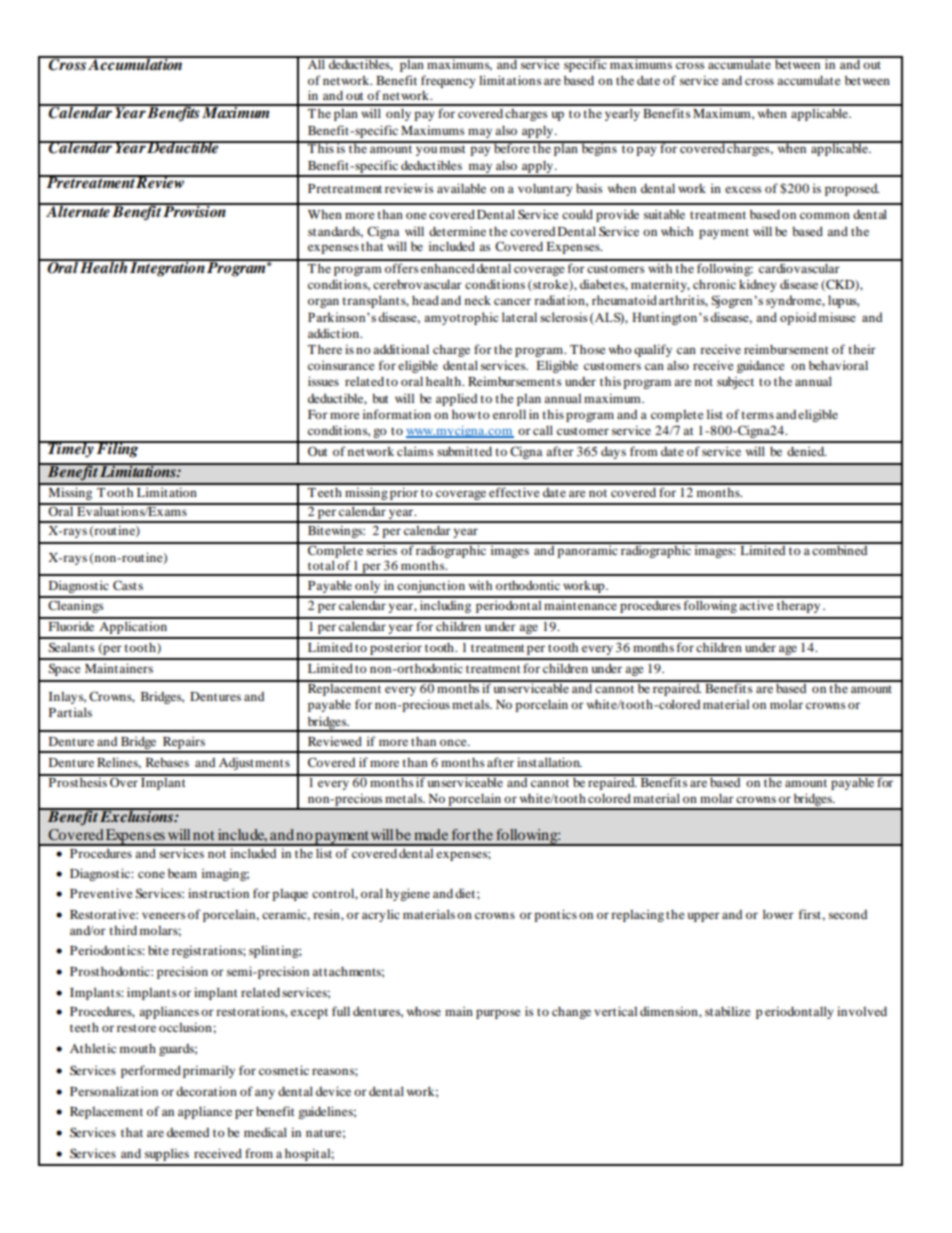  I want to click on stabilize, so click(728, 1011).
